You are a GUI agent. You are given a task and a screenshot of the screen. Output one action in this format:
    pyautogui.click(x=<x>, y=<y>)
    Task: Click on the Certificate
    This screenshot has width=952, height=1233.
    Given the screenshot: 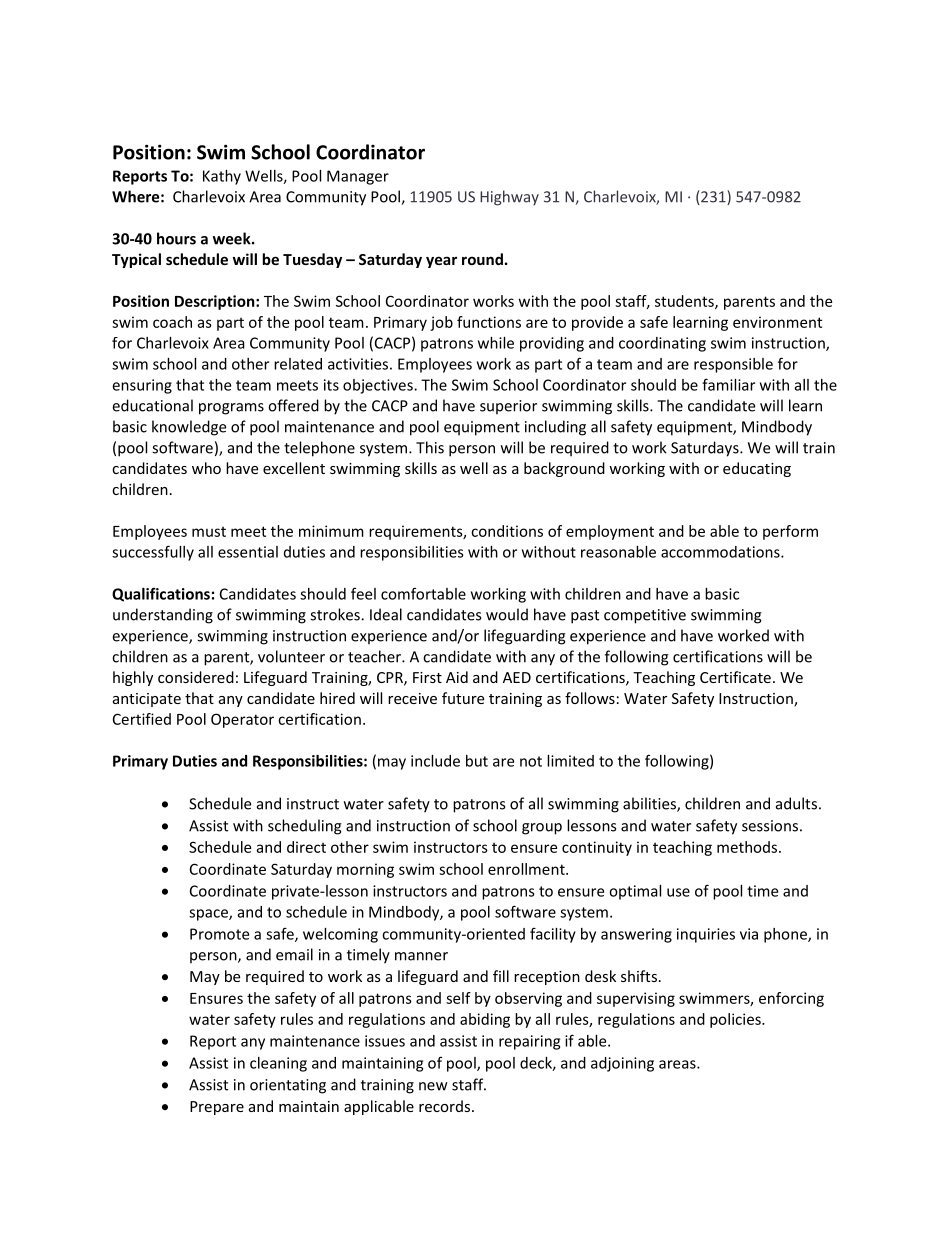 What is the action you would take?
    pyautogui.click(x=735, y=677)
